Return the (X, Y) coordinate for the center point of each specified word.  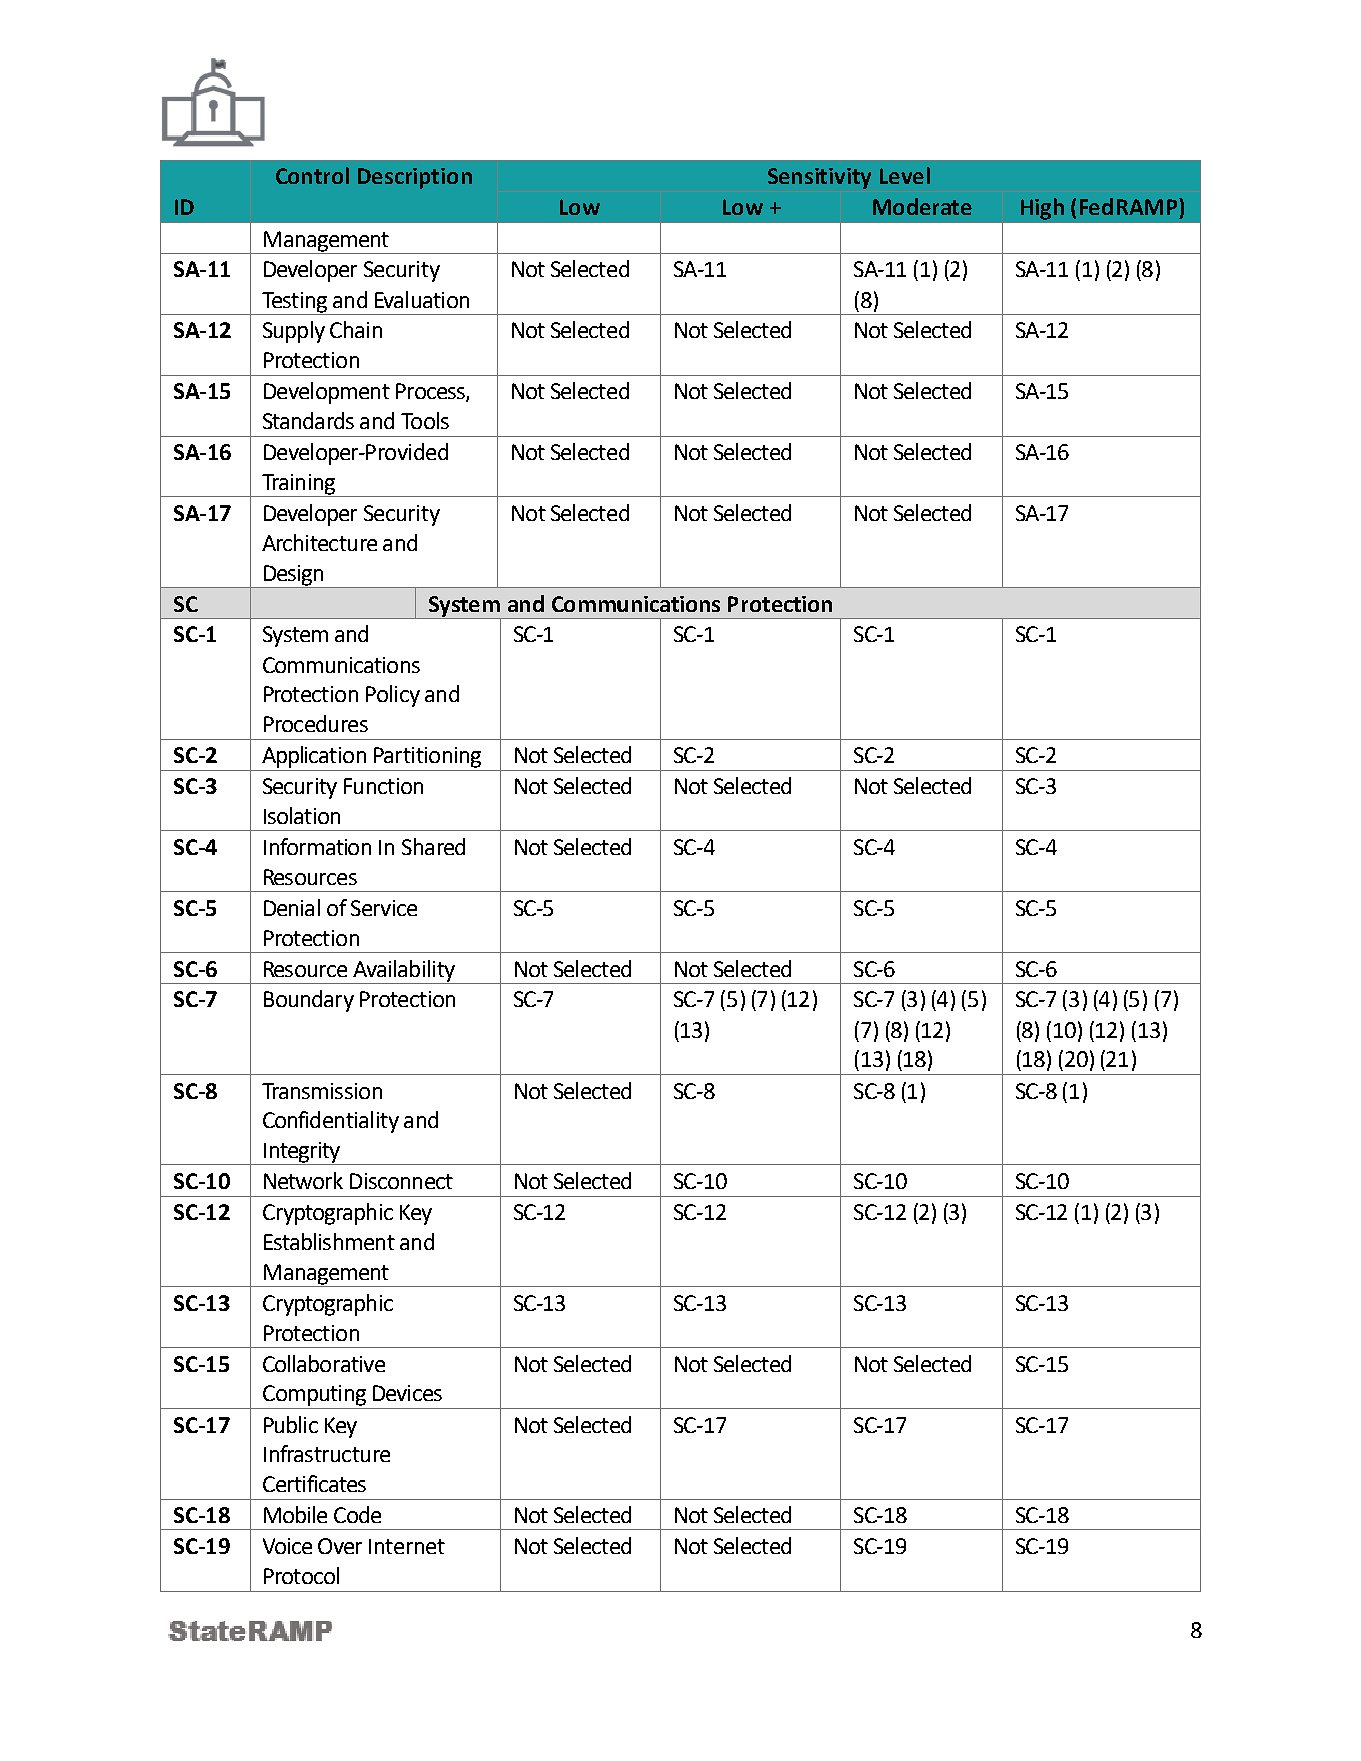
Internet (407, 1546)
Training (299, 485)
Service (384, 908)
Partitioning (427, 757)
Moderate (922, 206)
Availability (404, 972)
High (1042, 209)
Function (383, 786)
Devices (407, 1393)
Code (357, 1514)
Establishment (329, 1241)
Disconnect (401, 1181)
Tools (425, 420)
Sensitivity (819, 178)
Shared (433, 846)
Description (415, 178)
